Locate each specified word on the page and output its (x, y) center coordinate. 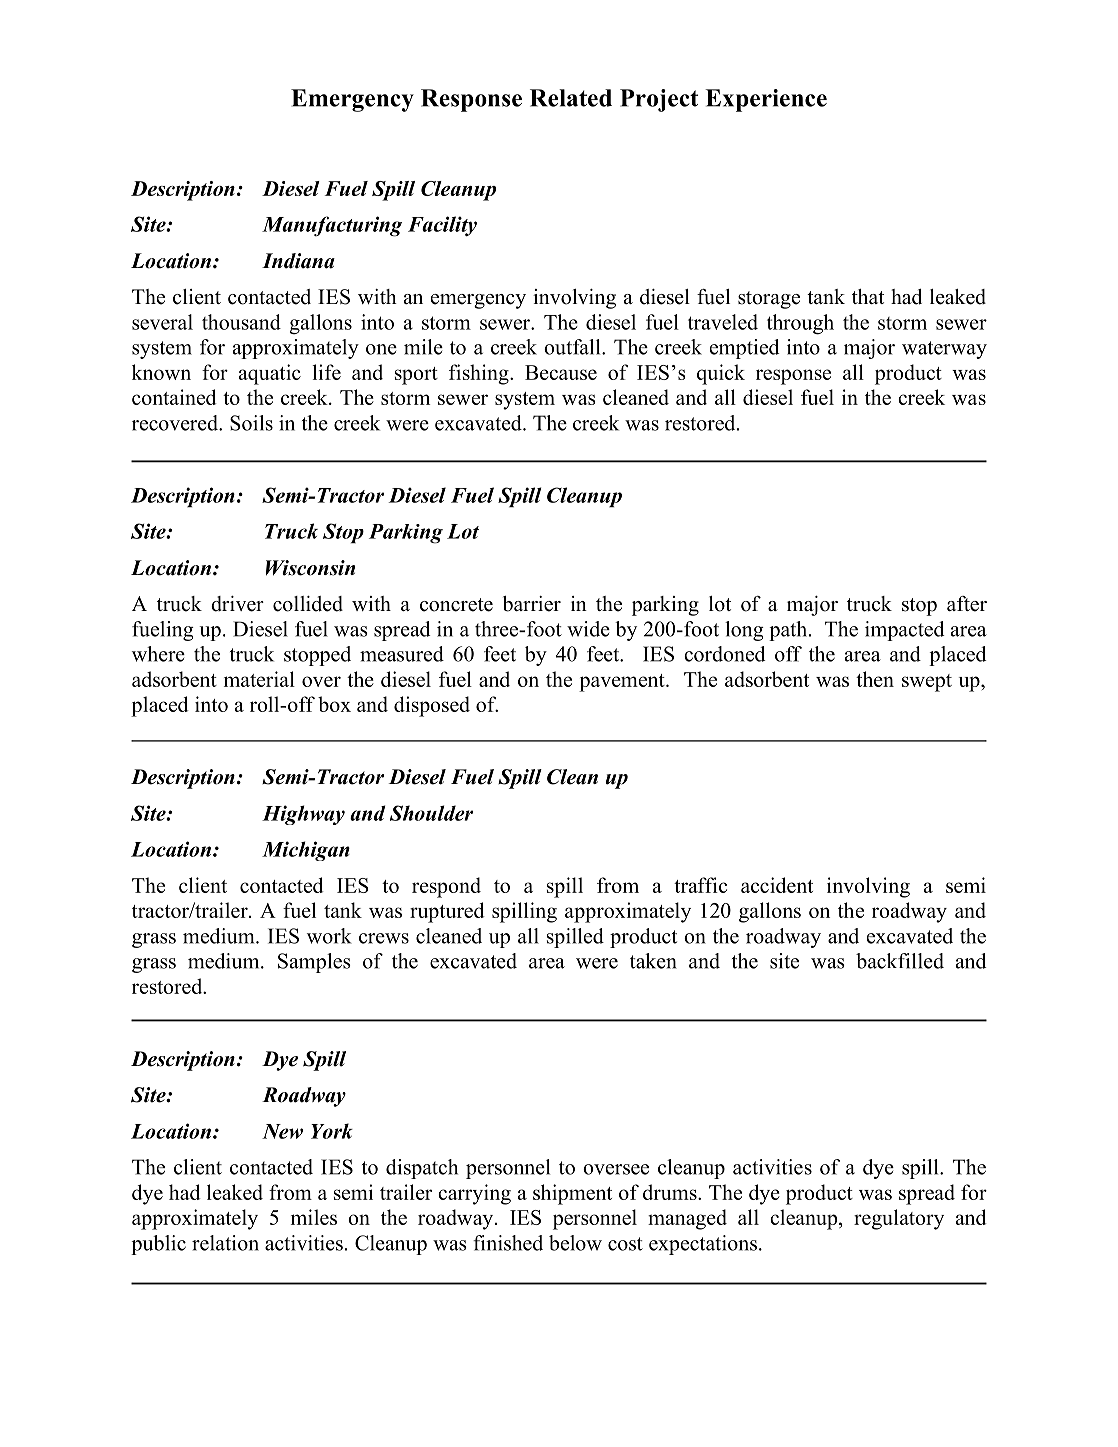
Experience (766, 100)
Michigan (306, 851)
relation (225, 1243)
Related (571, 98)
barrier (532, 604)
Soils (251, 423)
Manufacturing (332, 226)
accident (777, 885)
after (967, 604)
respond (446, 887)
